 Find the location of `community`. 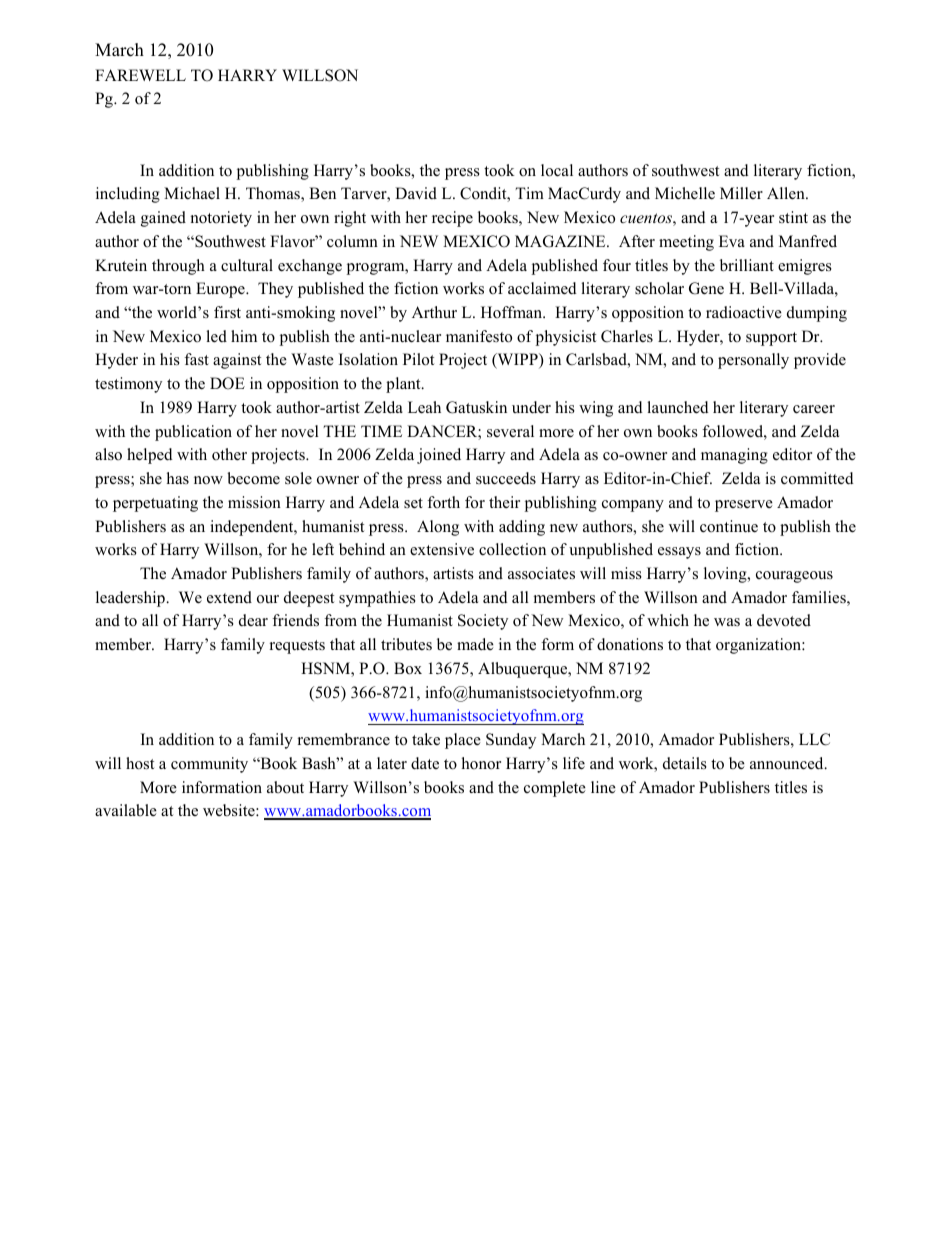

community is located at coordinates (209, 765).
